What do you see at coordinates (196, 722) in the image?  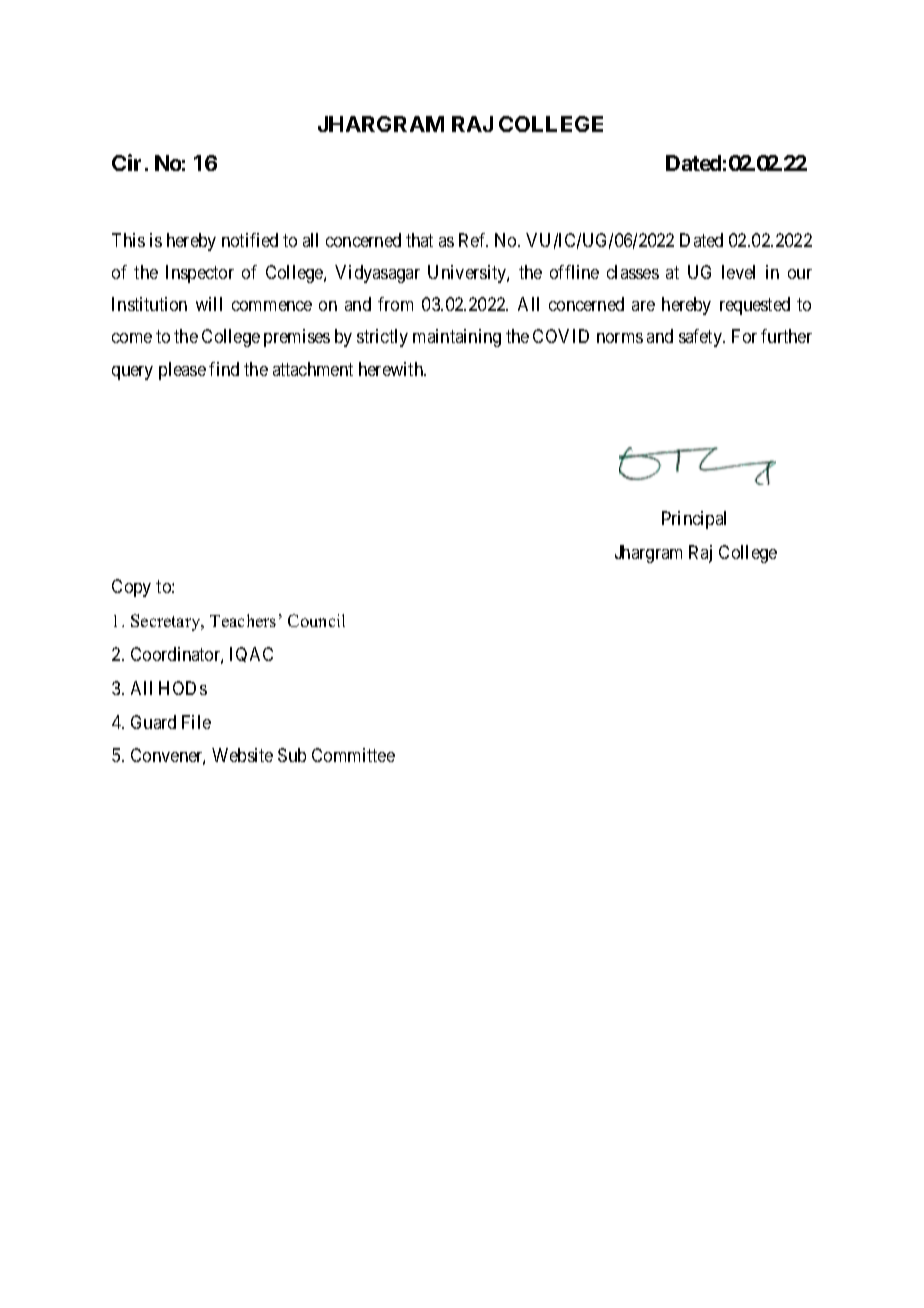 I see `File` at bounding box center [196, 722].
